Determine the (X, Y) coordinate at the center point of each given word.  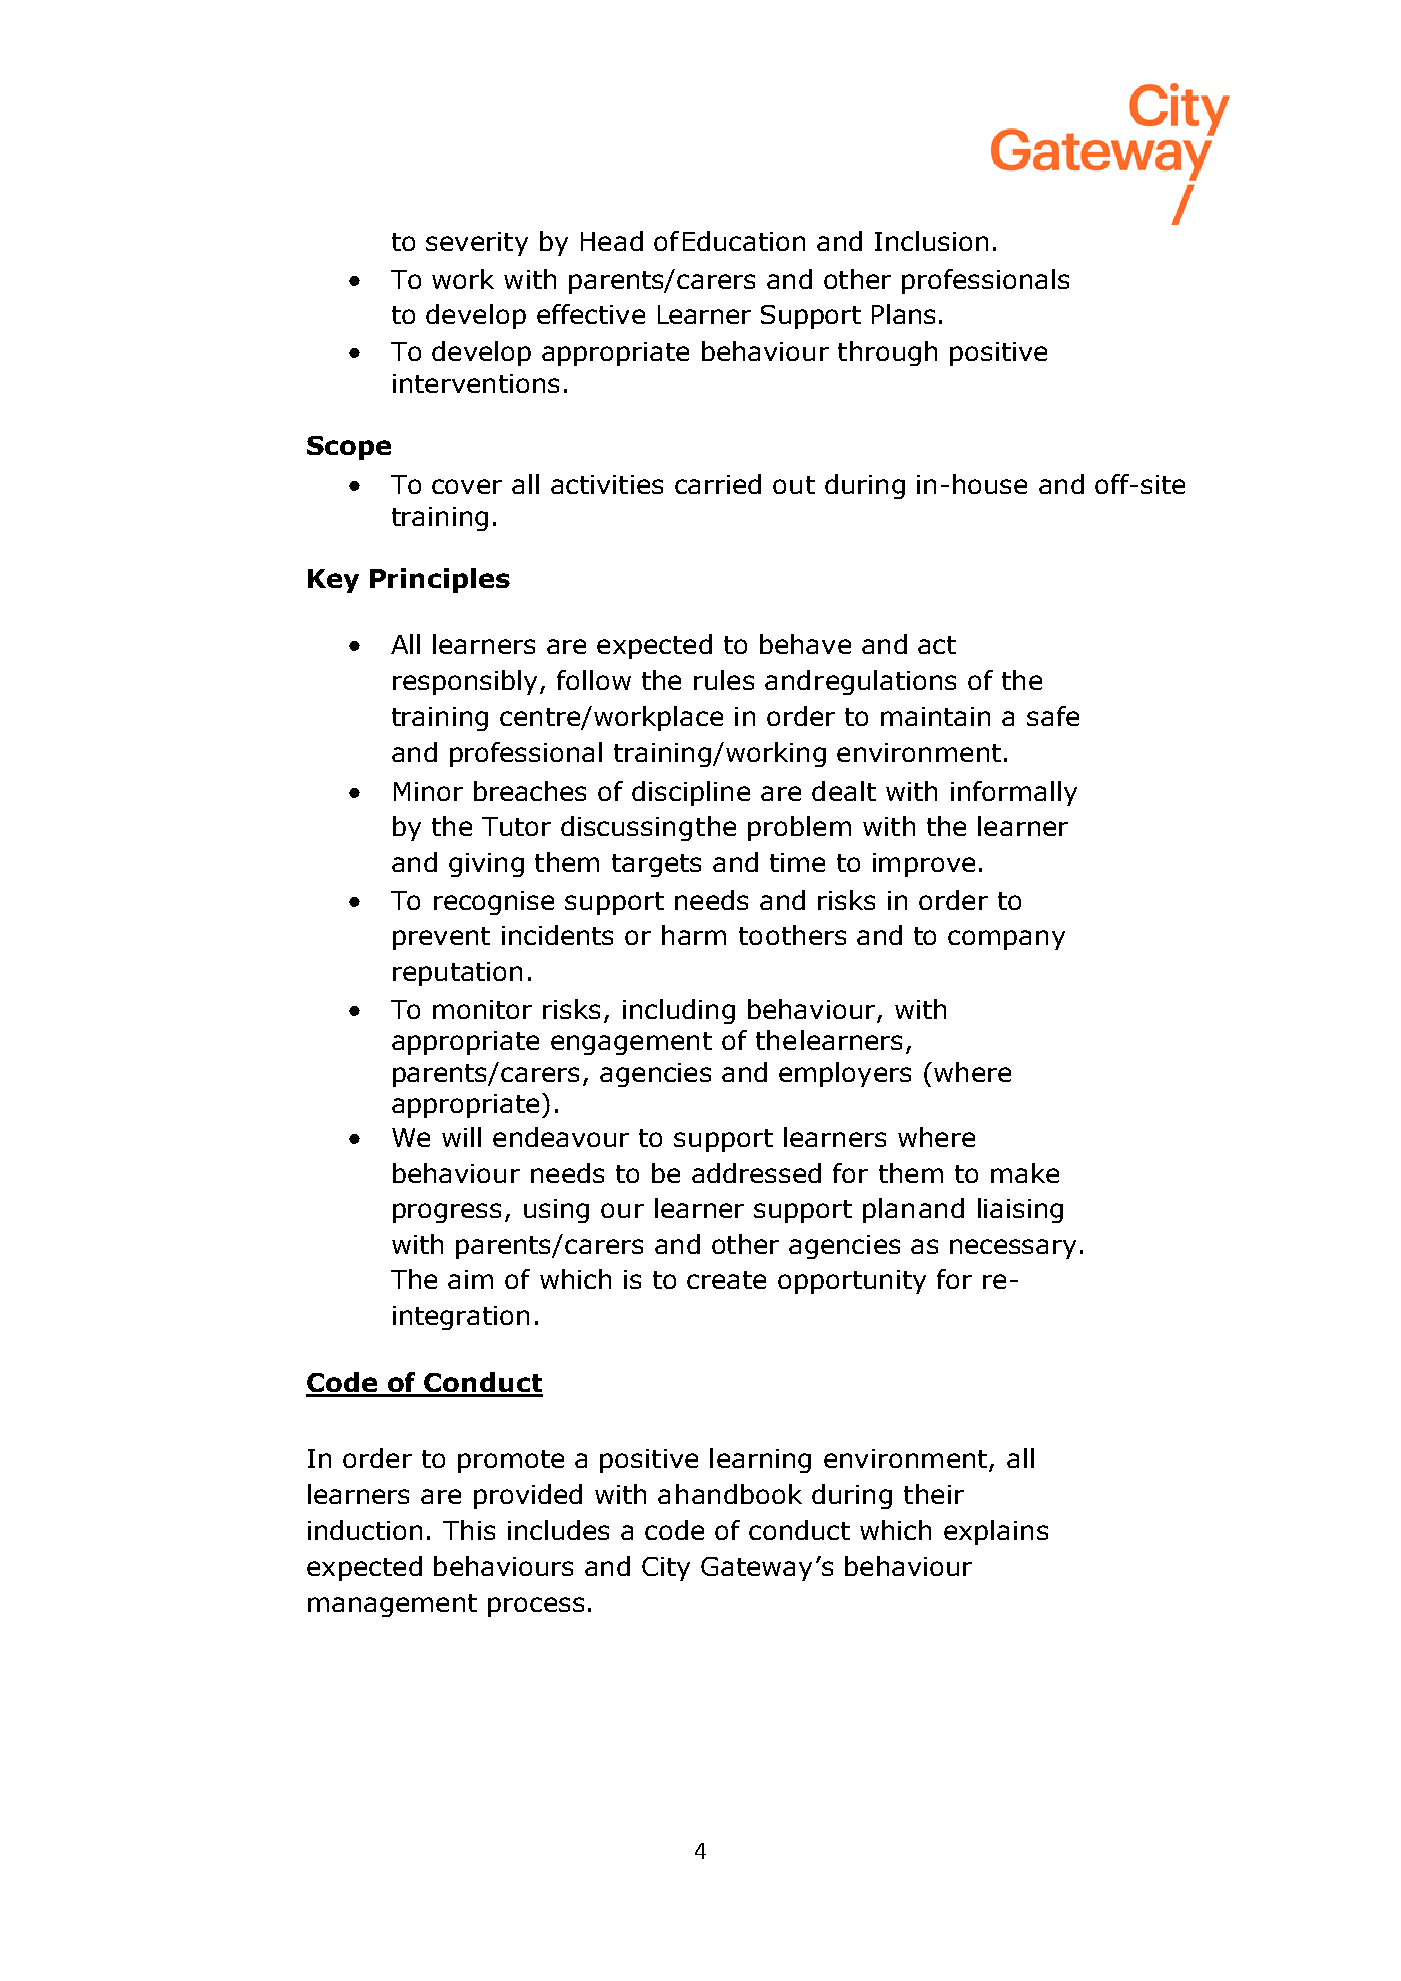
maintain (935, 716)
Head (612, 241)
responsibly (465, 682)
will (461, 1137)
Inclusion (931, 241)
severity (477, 244)
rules (724, 680)
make (1025, 1173)
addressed (756, 1173)
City (666, 1569)
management (392, 1605)
